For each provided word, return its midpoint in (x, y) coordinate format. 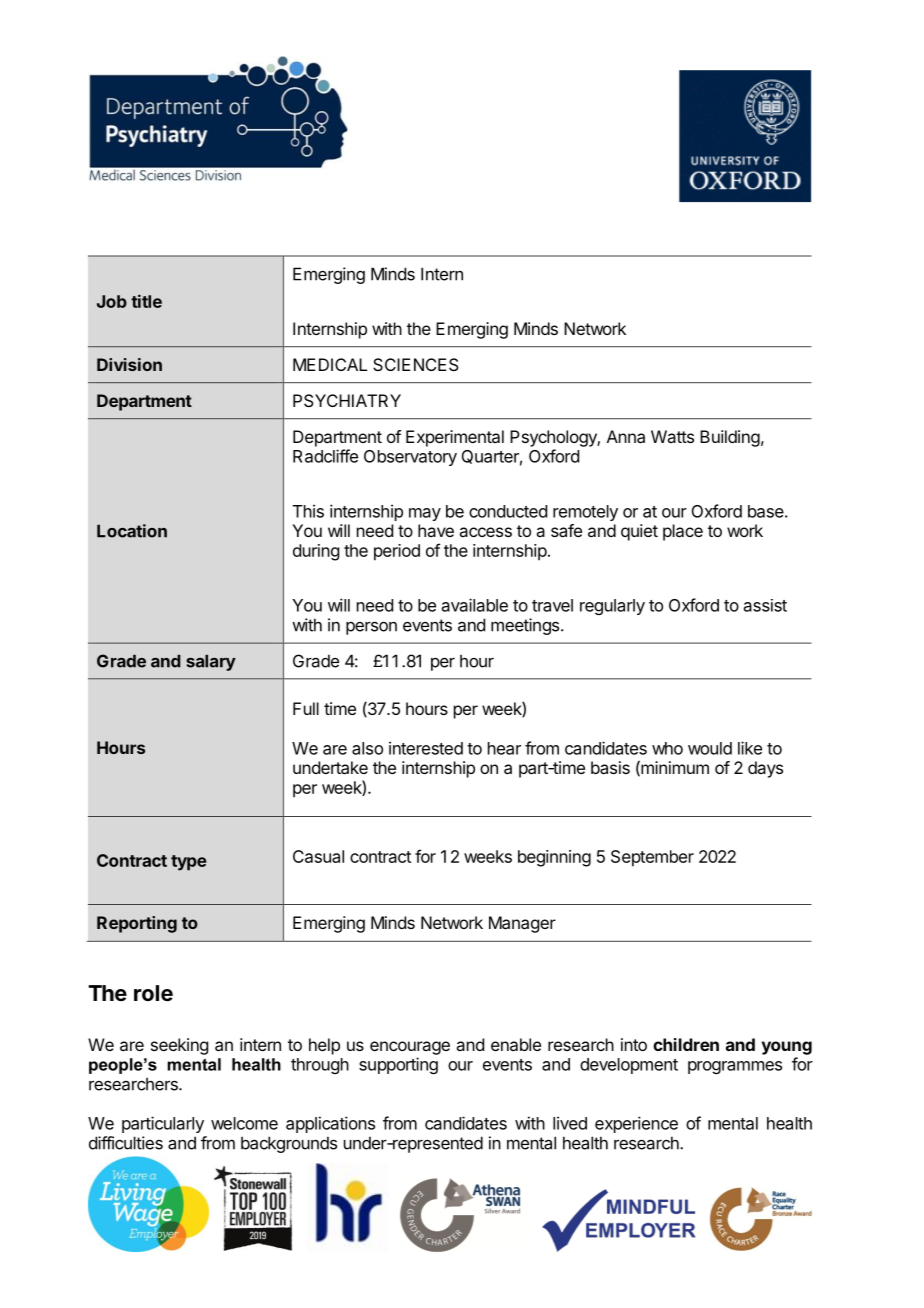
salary (211, 662)
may (425, 514)
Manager (522, 924)
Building (730, 438)
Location (132, 531)
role (153, 993)
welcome (244, 1123)
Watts (672, 436)
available (475, 605)
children (686, 1044)
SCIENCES (416, 364)
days (765, 769)
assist (765, 605)
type (189, 863)
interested (426, 748)
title (146, 301)
